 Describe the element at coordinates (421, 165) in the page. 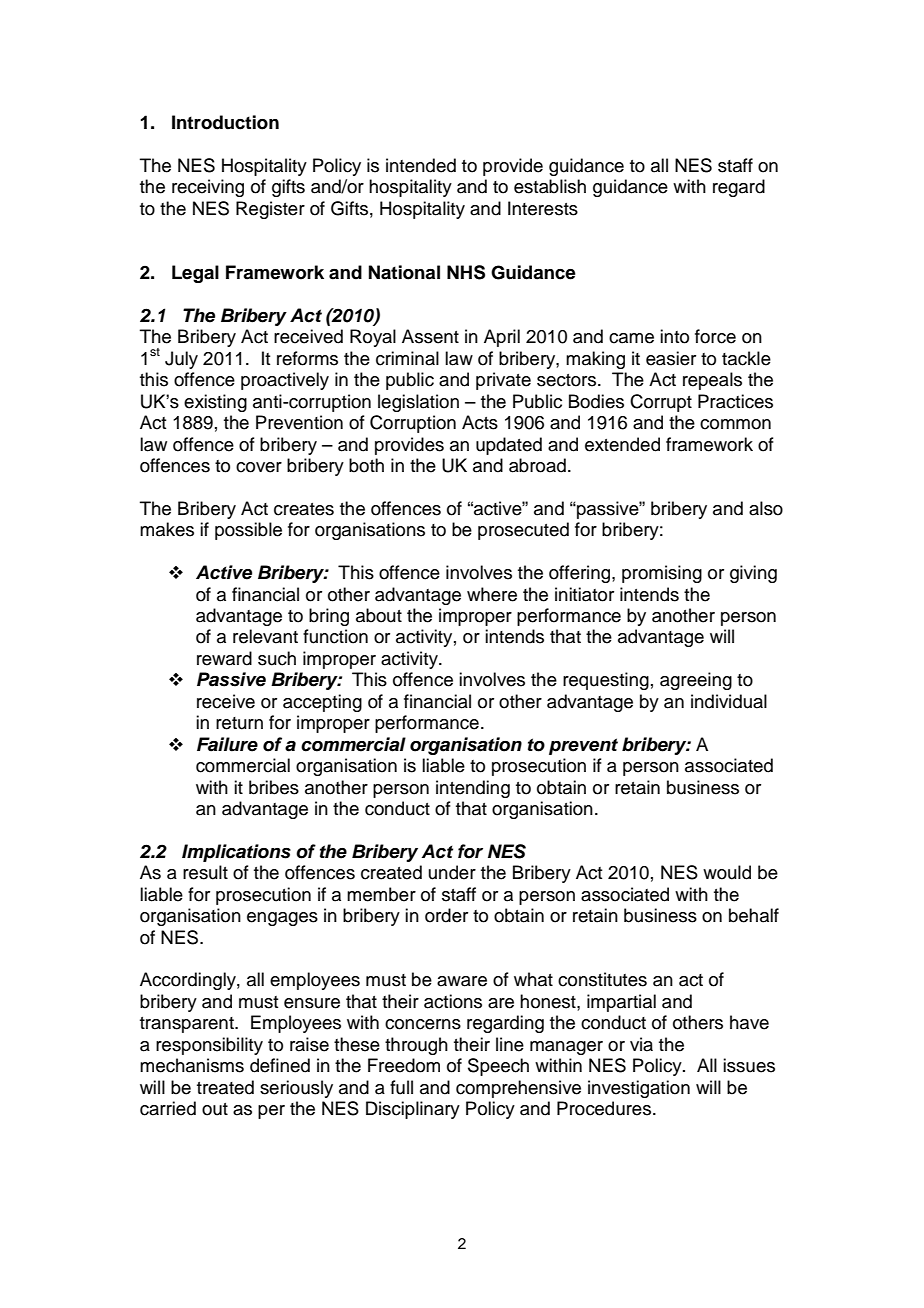

I see `intended` at that location.
